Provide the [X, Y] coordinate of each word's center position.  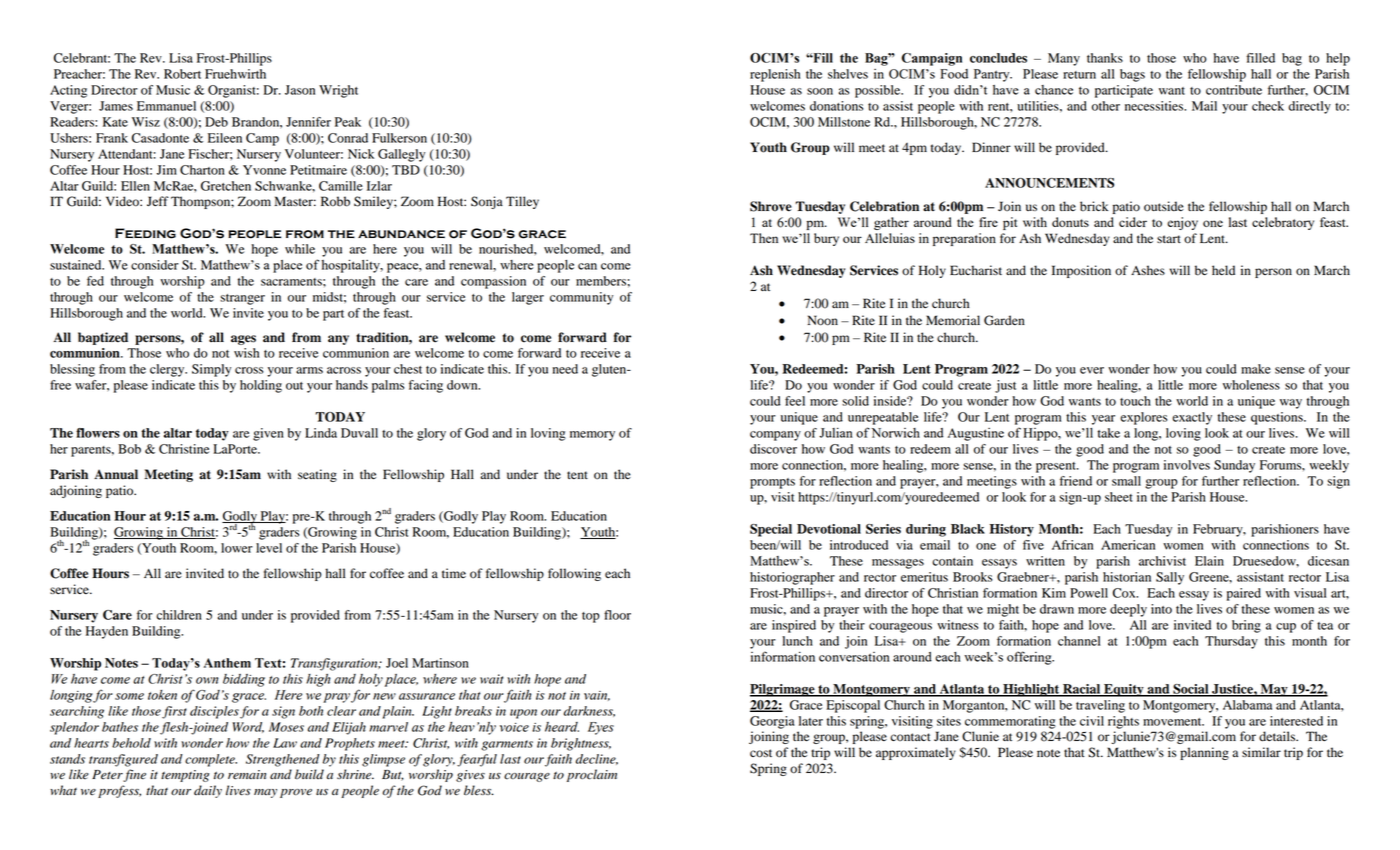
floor [617, 615]
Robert [182, 74]
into [1161, 609]
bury [826, 239]
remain [247, 775]
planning [1204, 753]
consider [155, 265]
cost [761, 753]
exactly [1192, 418]
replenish [775, 75]
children [179, 615]
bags [1132, 75]
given [268, 434]
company [775, 436]
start [1169, 239]
